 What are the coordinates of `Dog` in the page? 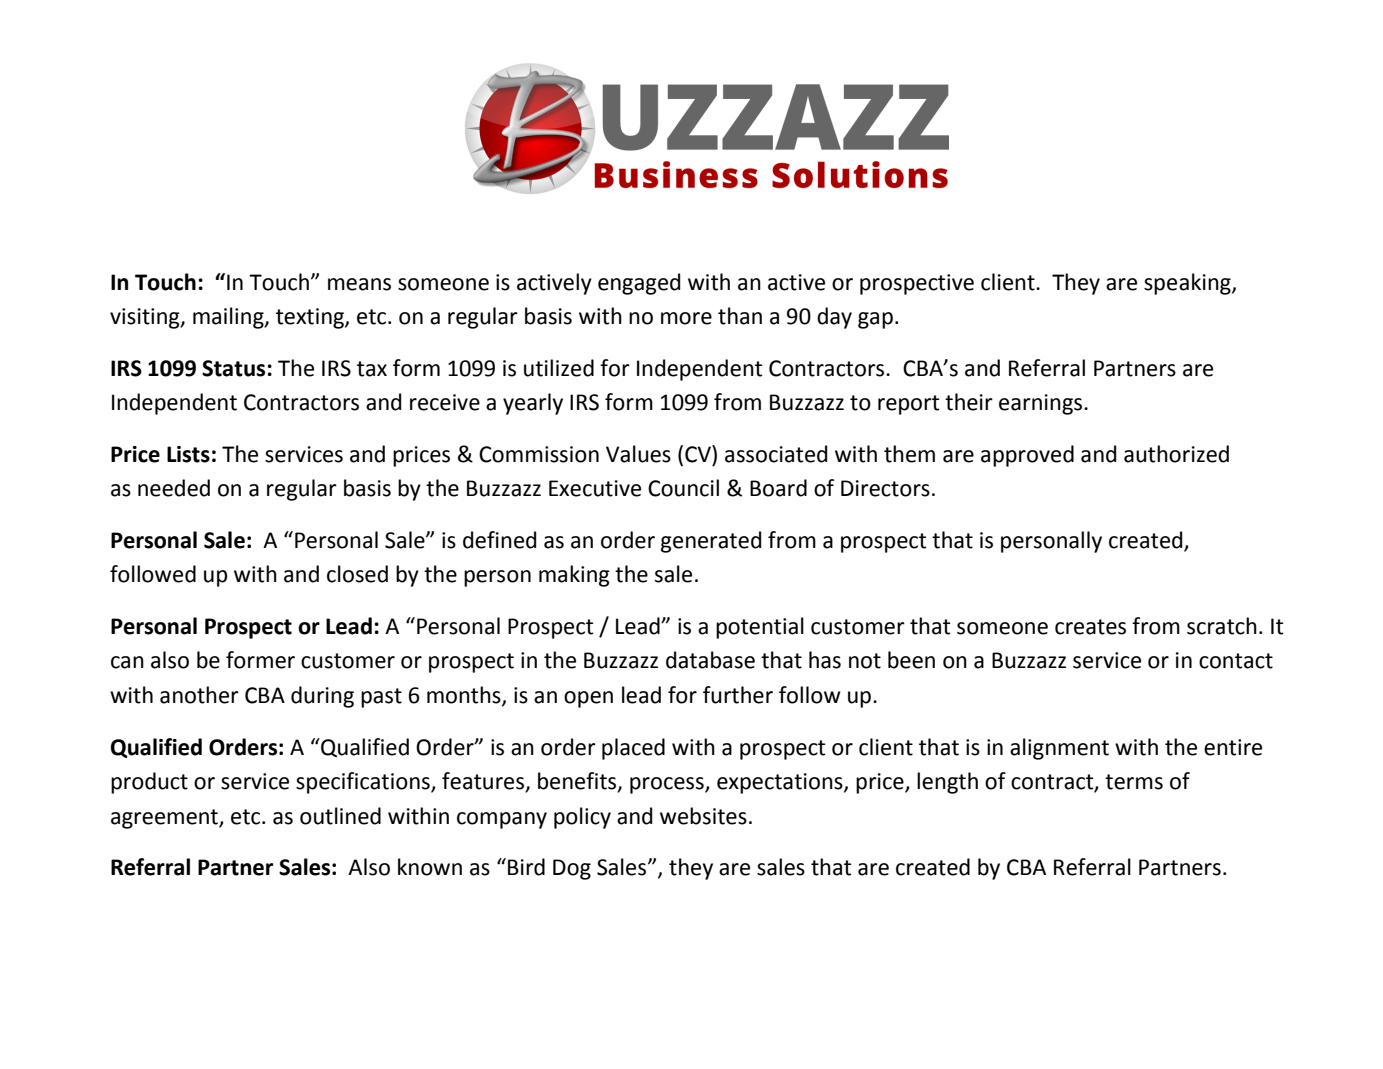 It's located at (572, 869).
